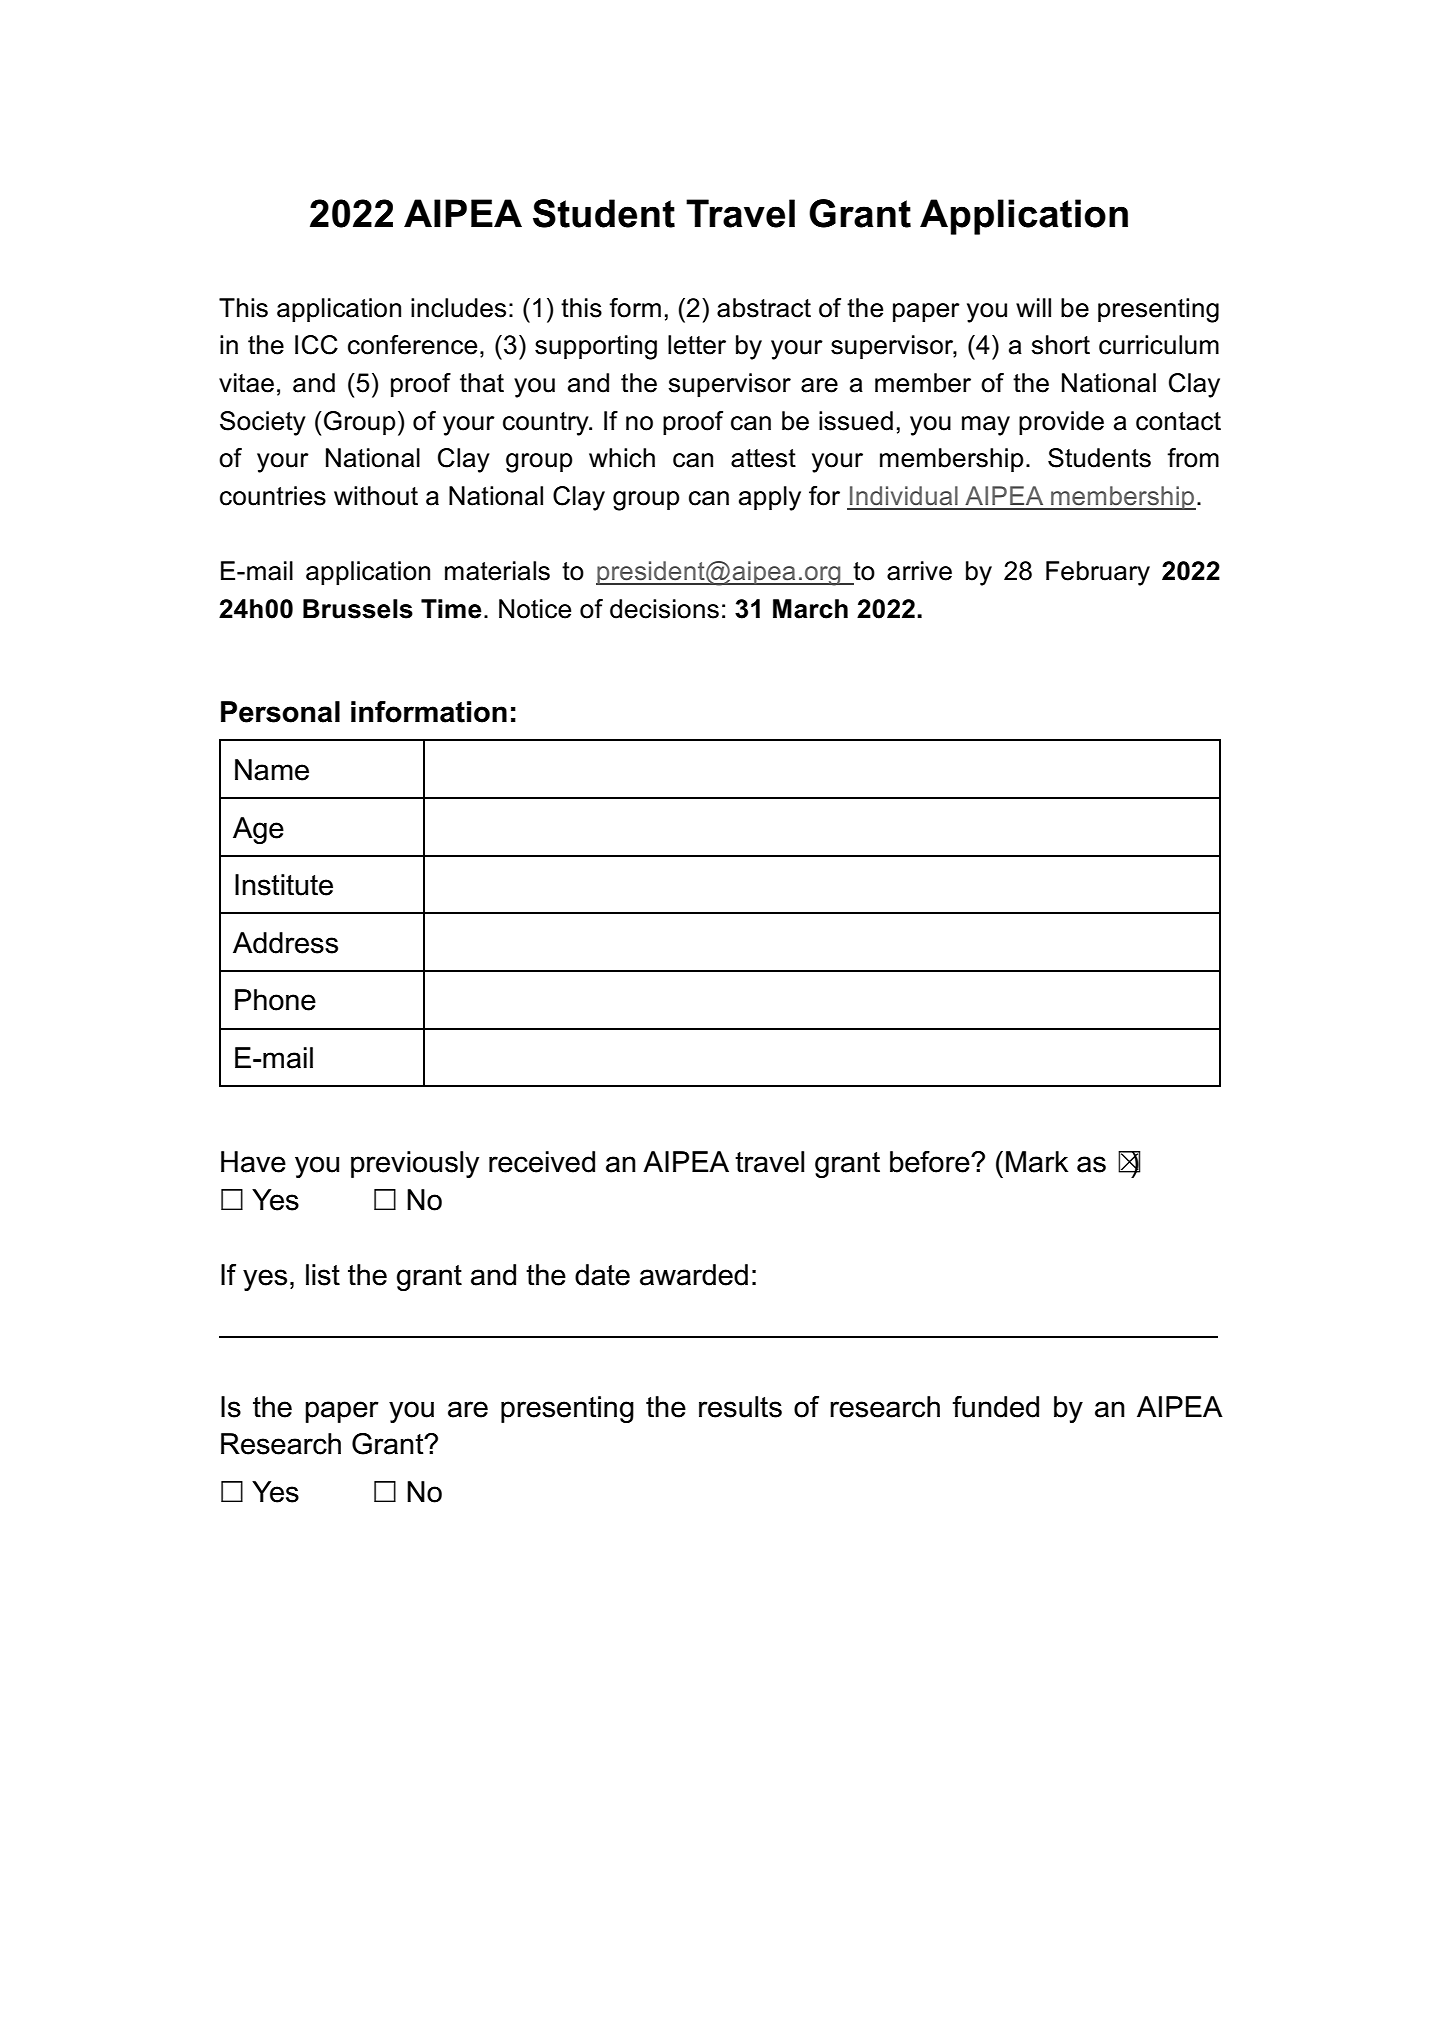  What do you see at coordinates (1061, 345) in the document?
I see `short` at bounding box center [1061, 345].
